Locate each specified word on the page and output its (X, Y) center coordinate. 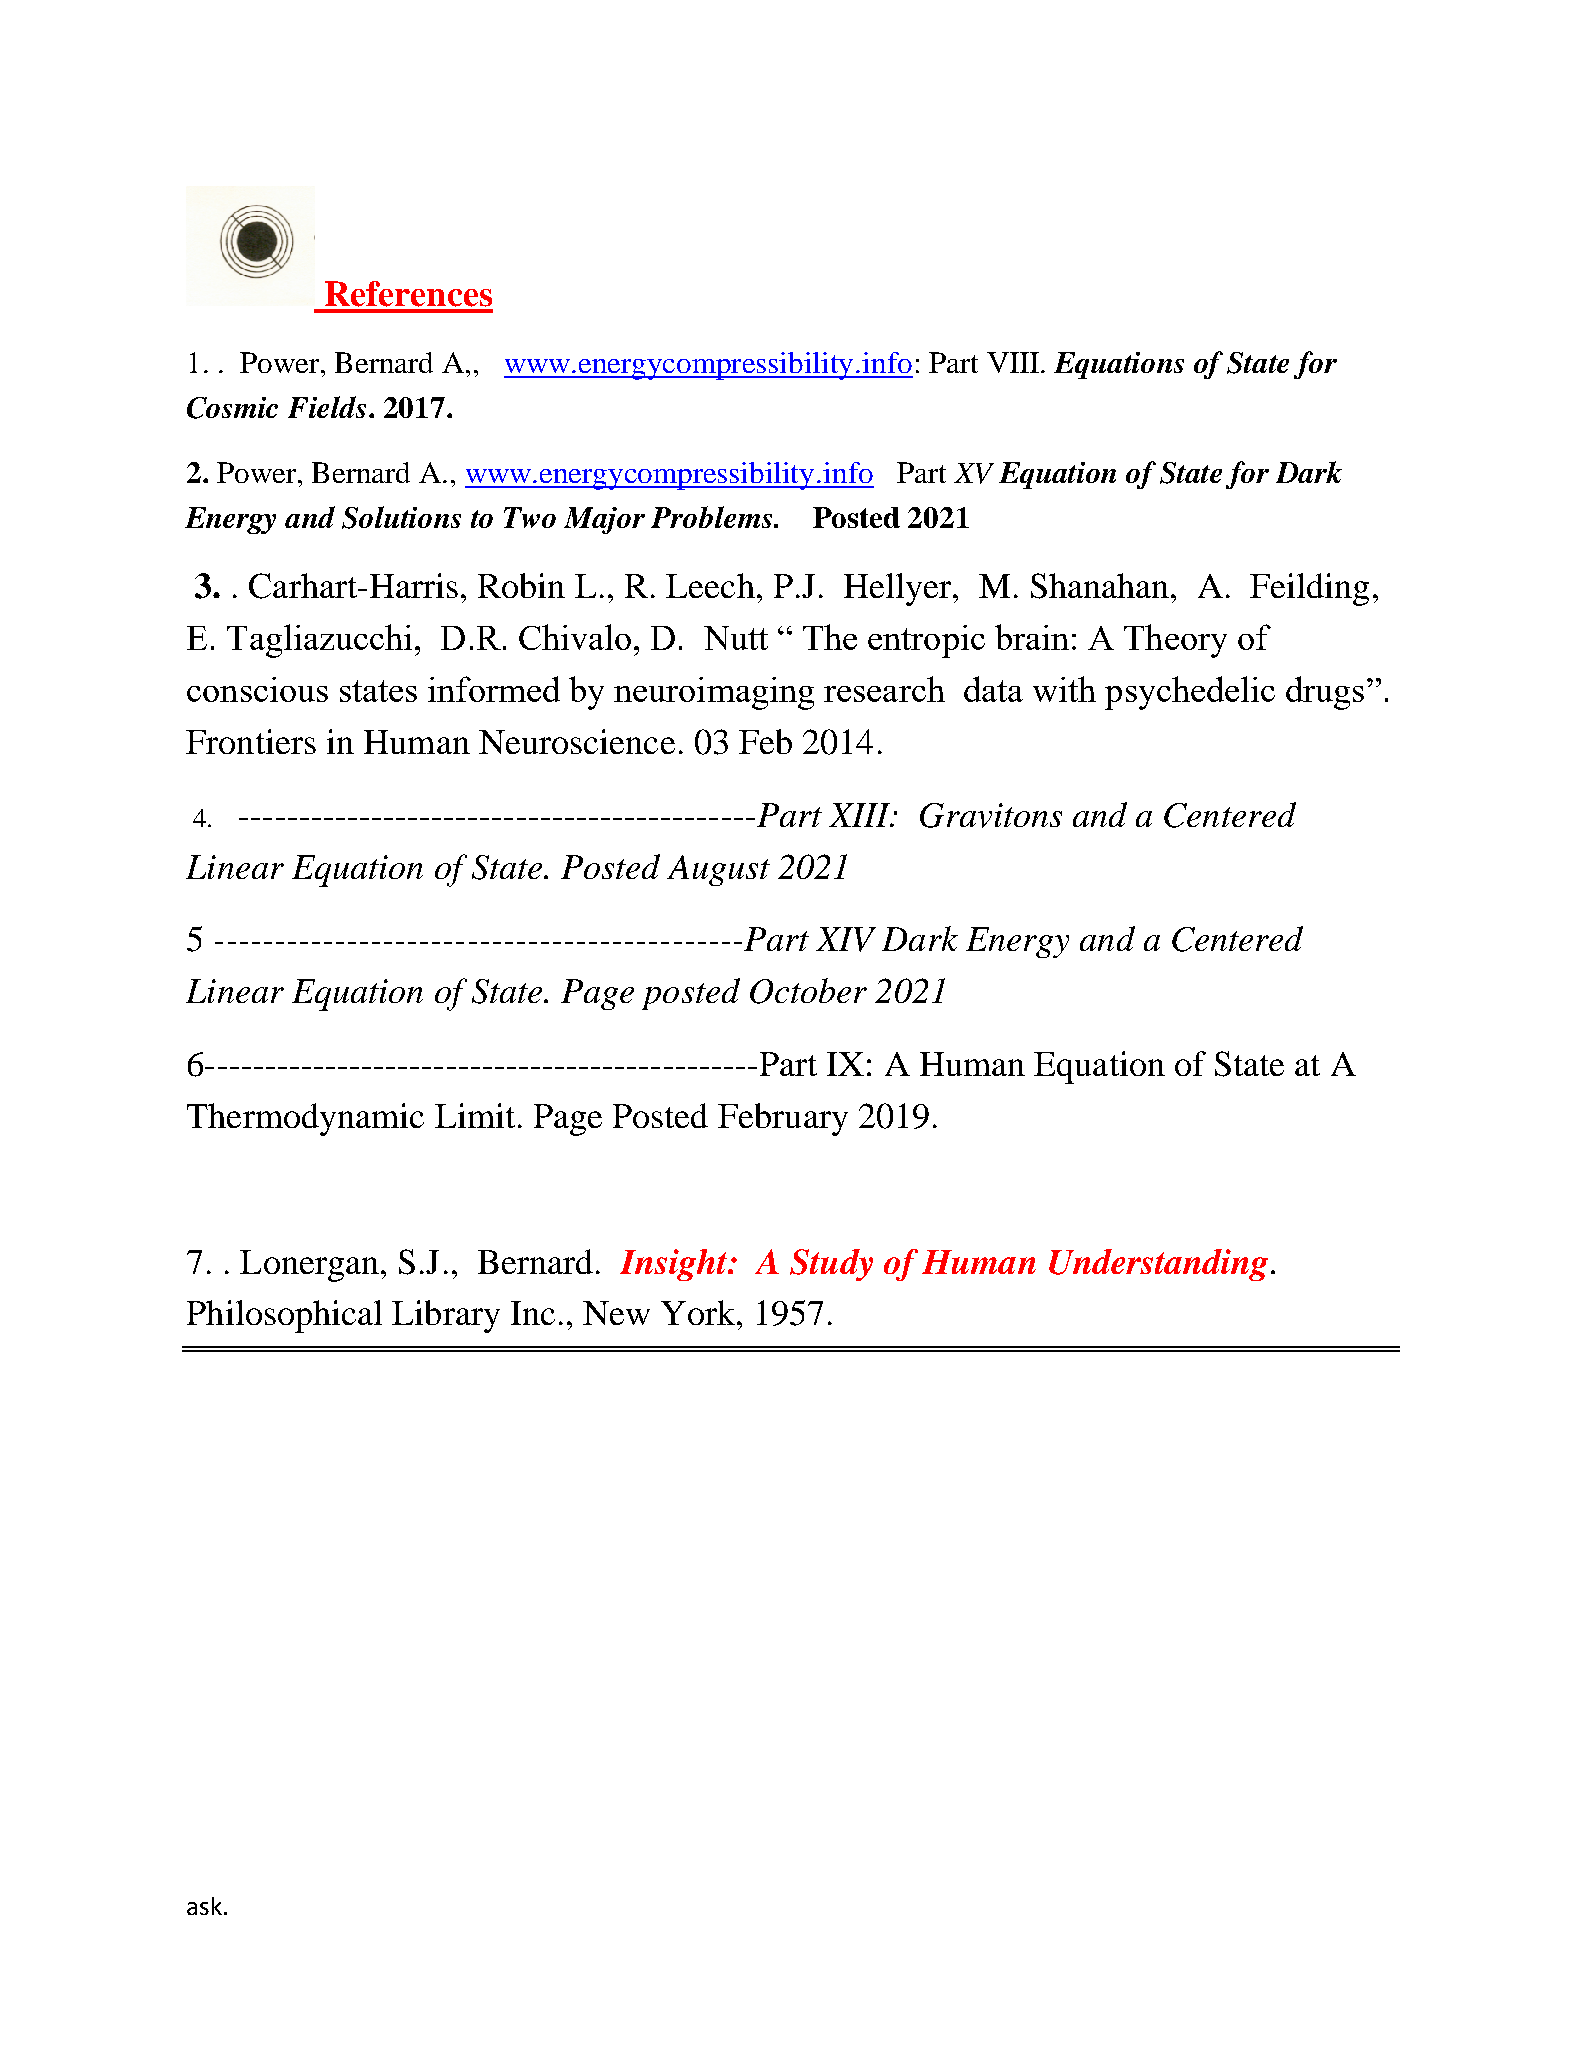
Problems (713, 517)
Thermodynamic (305, 1119)
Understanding (1158, 1265)
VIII (1014, 362)
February (783, 1119)
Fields (327, 407)
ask (204, 1906)
